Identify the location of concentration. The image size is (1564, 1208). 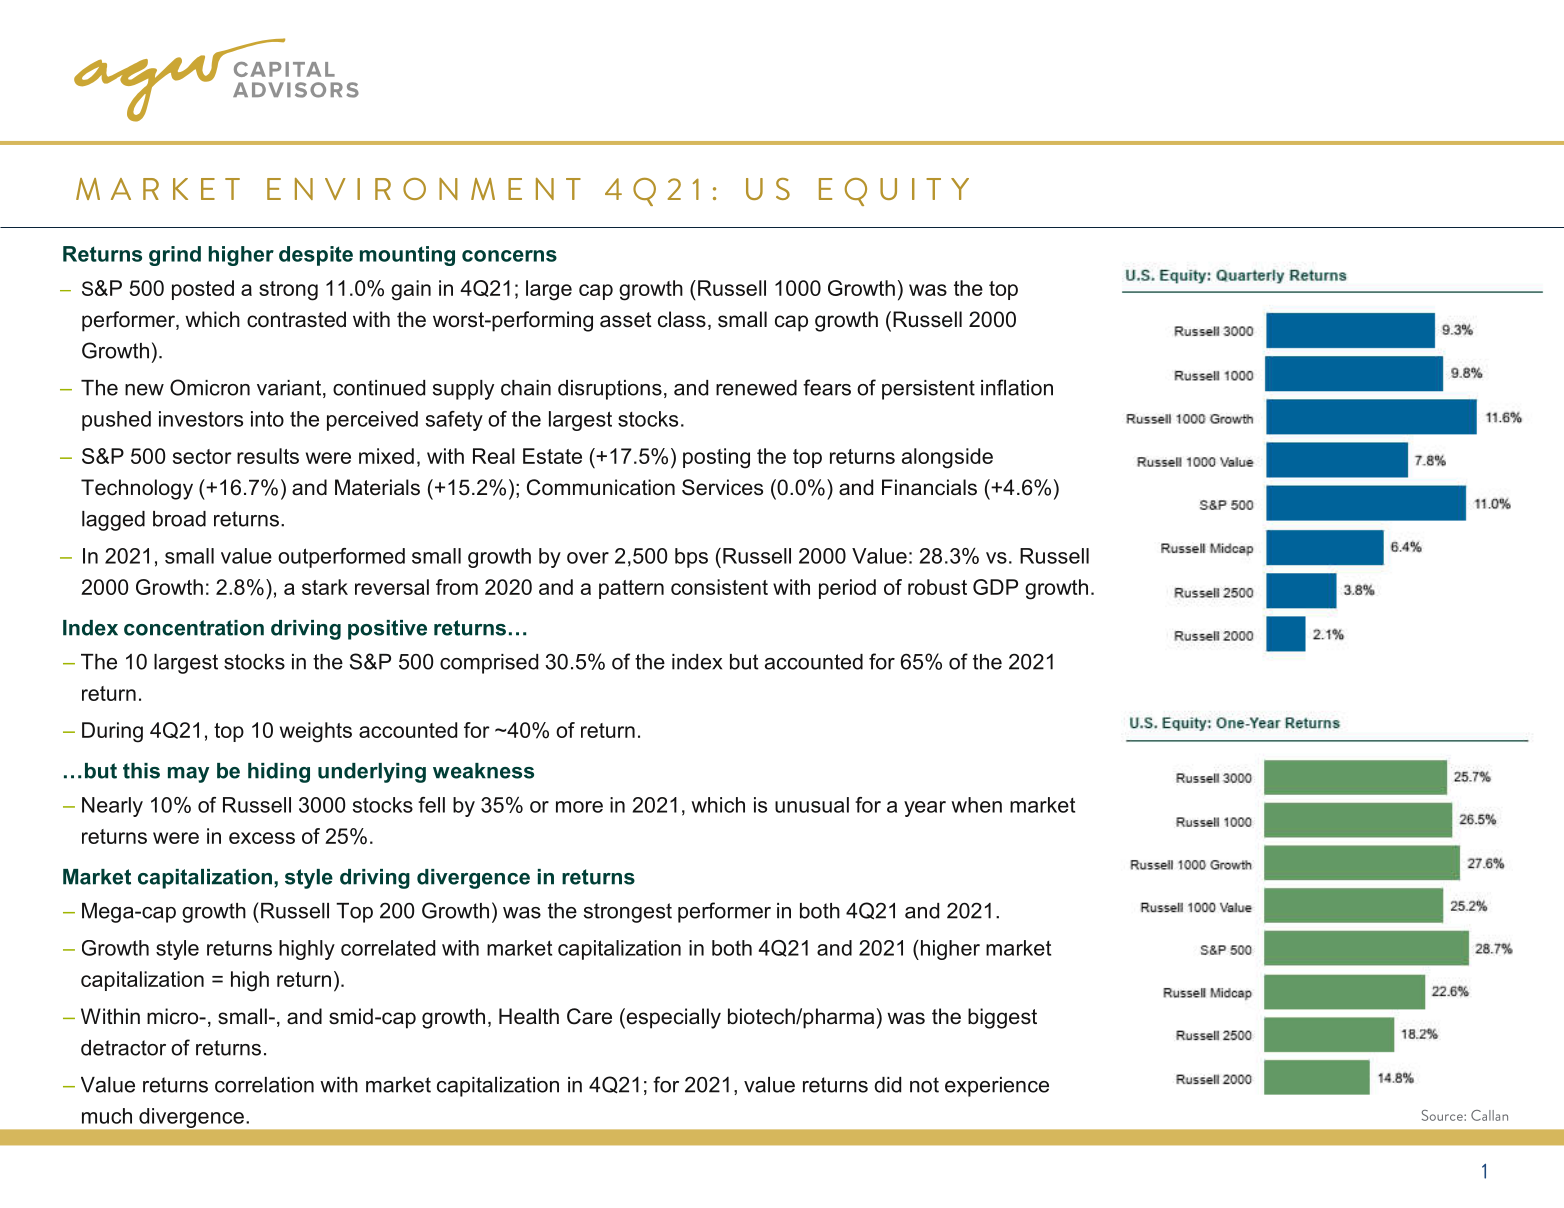
(194, 628).
